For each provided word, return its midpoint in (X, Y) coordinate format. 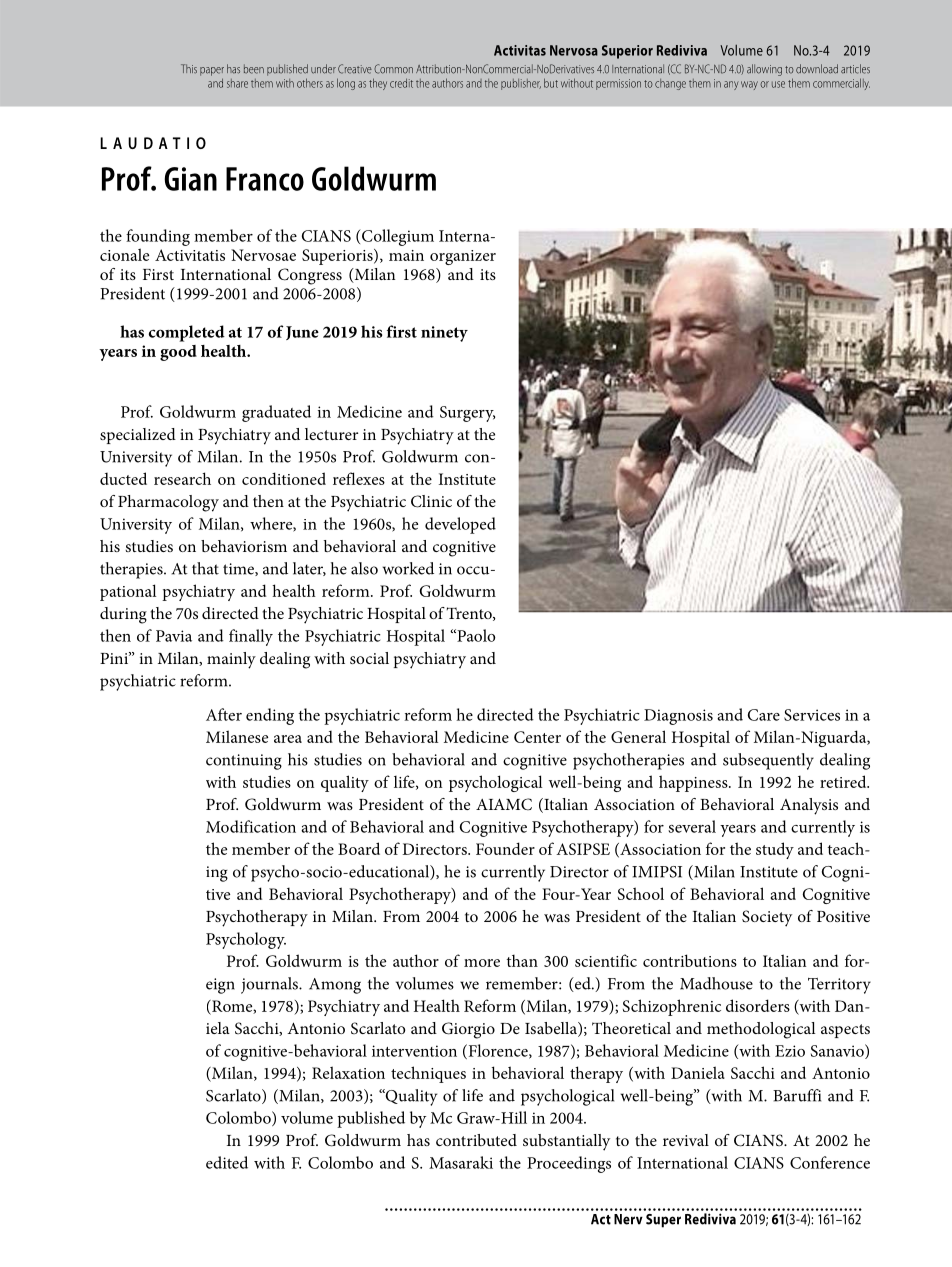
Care (764, 715)
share (237, 83)
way (749, 85)
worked (408, 568)
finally (251, 637)
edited (227, 1162)
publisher (521, 84)
